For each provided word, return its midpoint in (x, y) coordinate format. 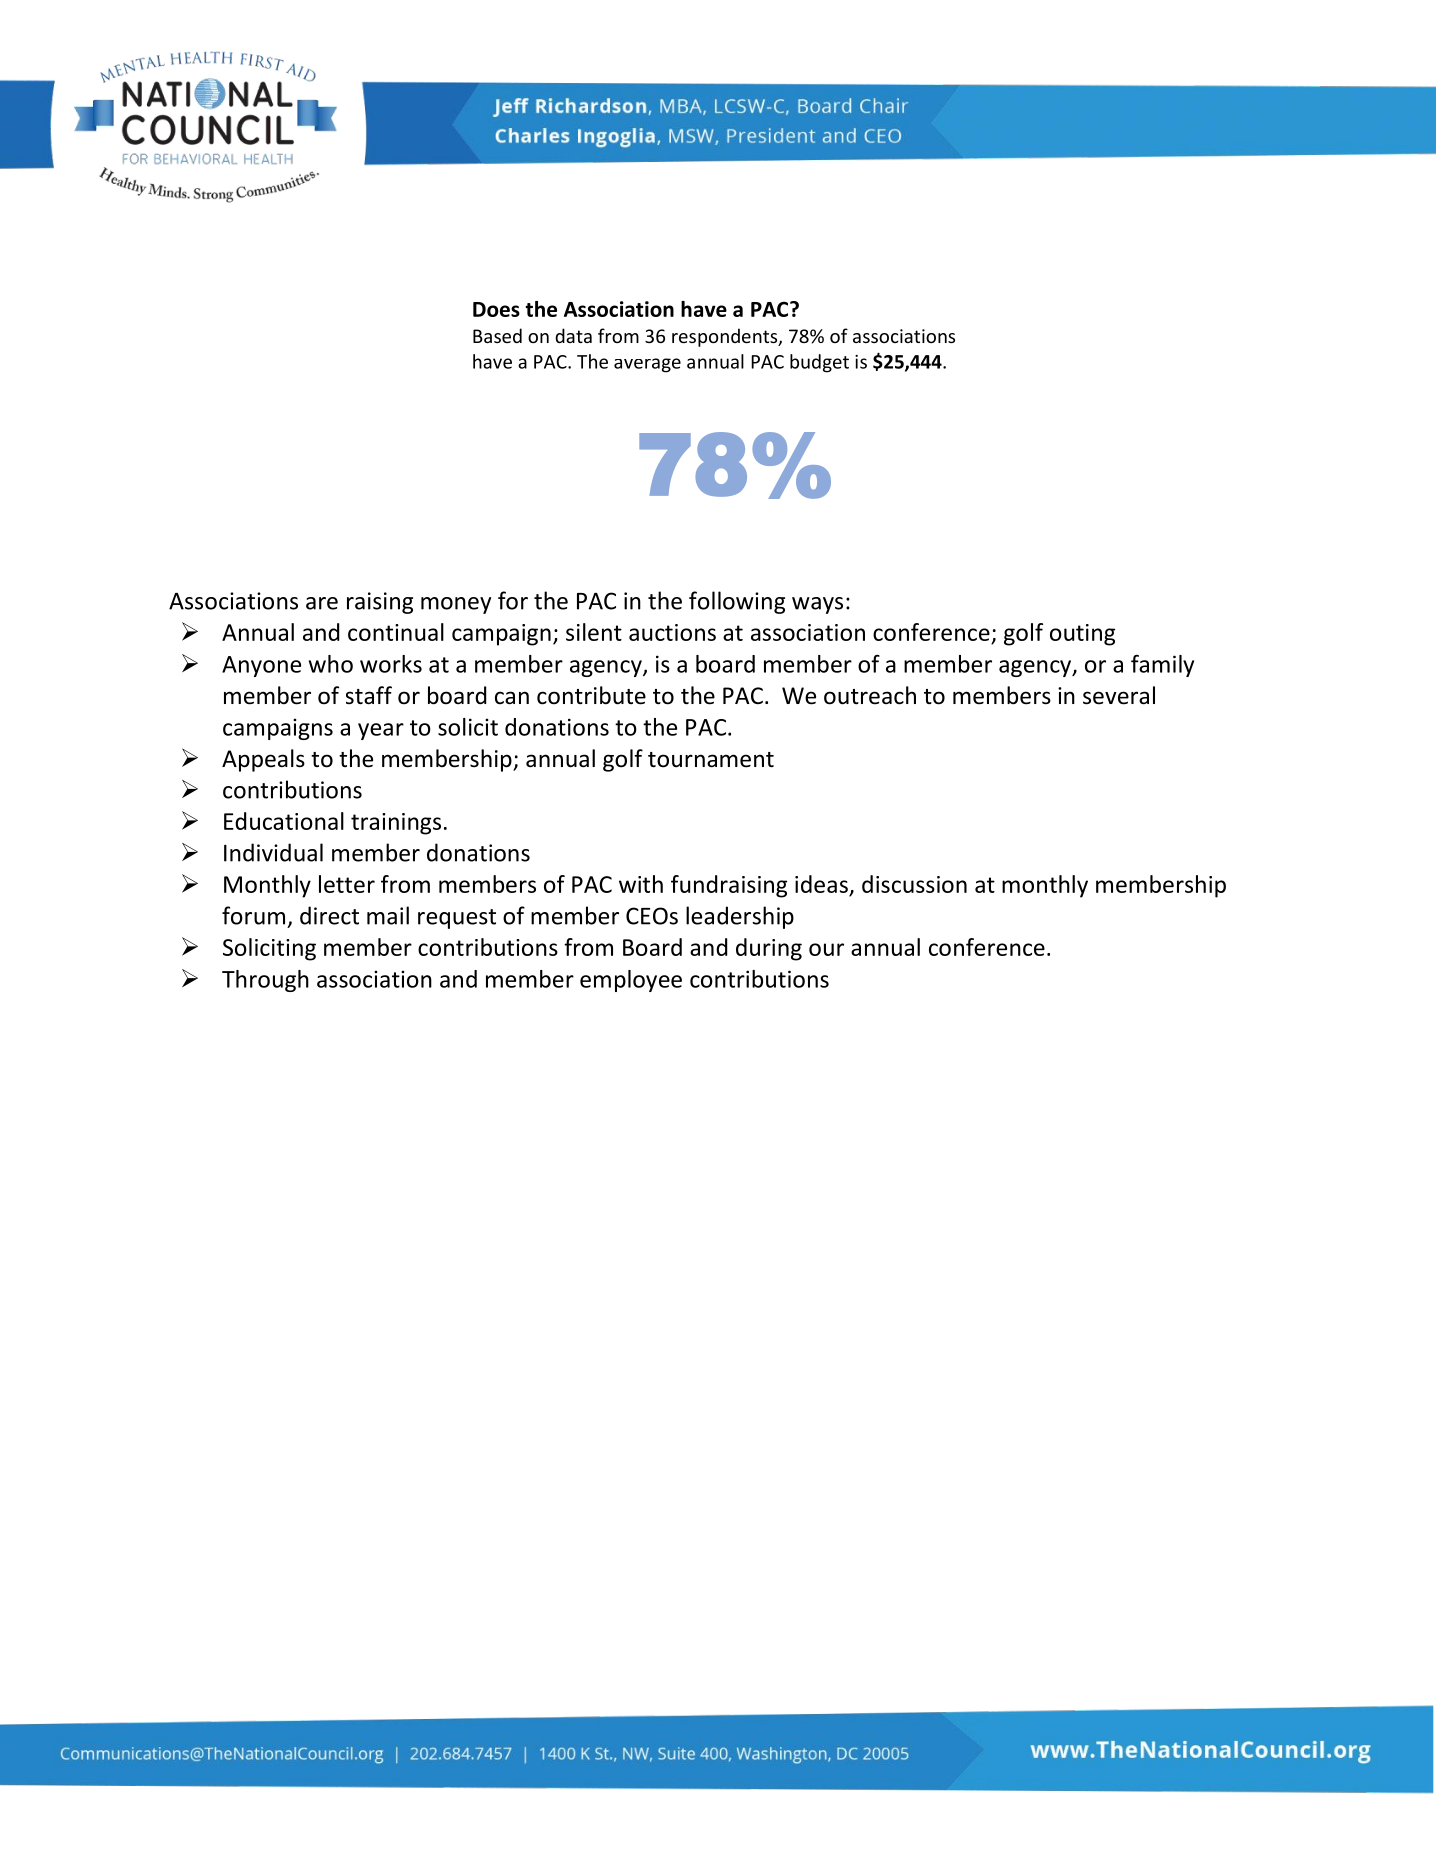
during (769, 949)
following (737, 602)
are (322, 603)
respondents (726, 337)
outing (1082, 635)
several (1119, 695)
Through (265, 981)
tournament (711, 760)
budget (819, 363)
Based (497, 335)
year (381, 731)
